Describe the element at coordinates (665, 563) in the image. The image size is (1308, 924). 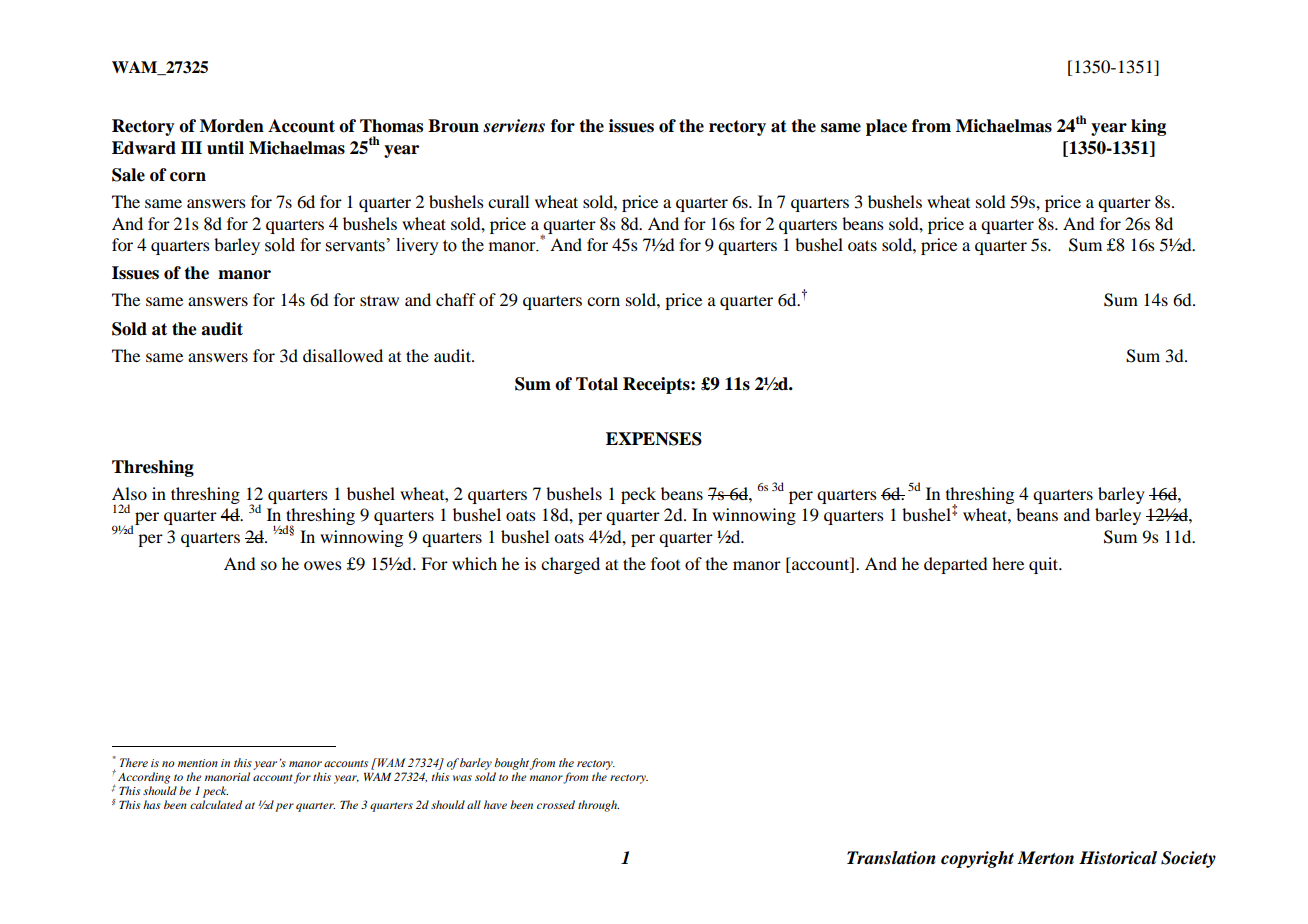
I see `foot` at that location.
